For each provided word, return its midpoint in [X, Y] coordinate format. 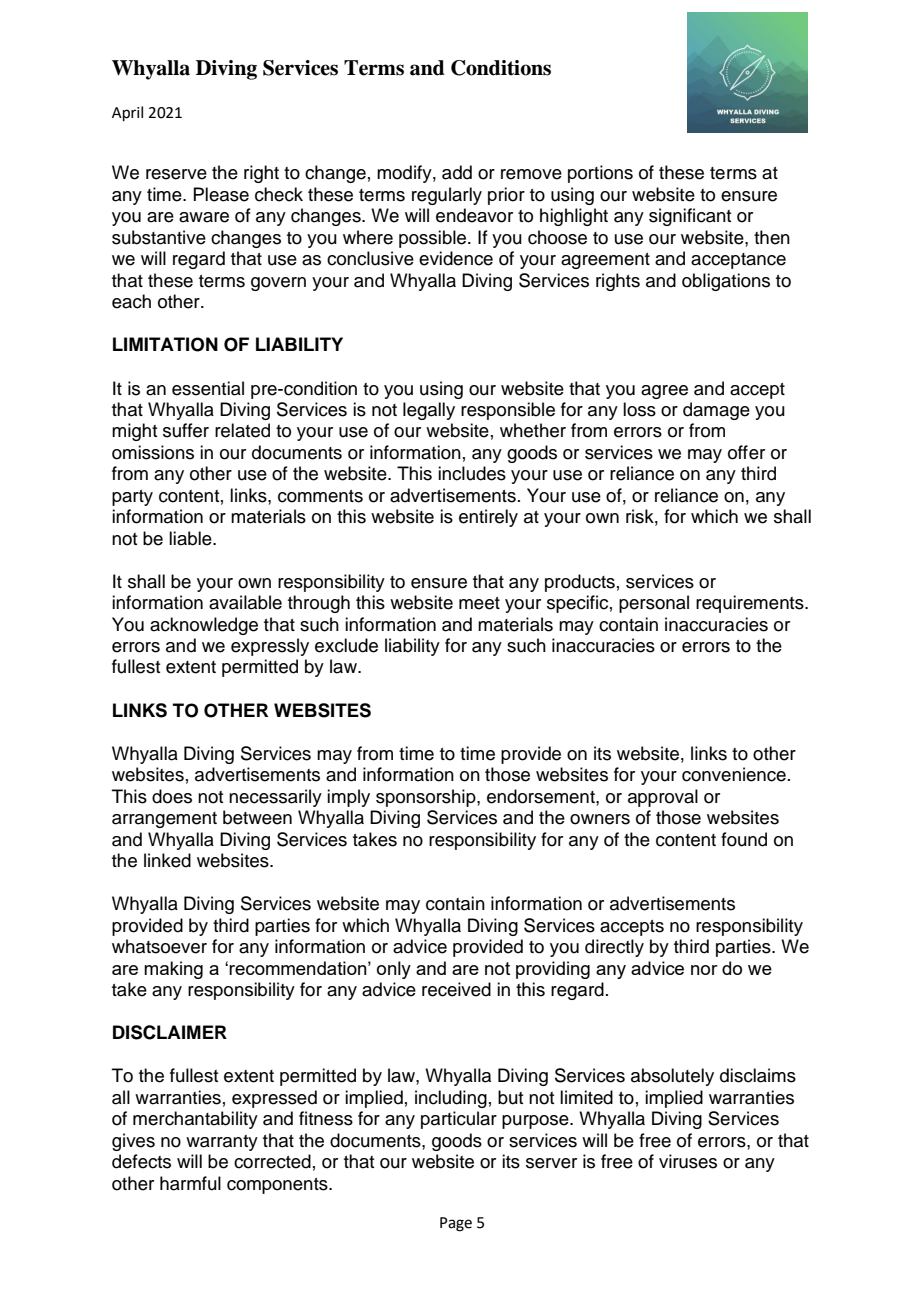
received [456, 989]
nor [704, 970]
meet [479, 603]
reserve [176, 174]
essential [208, 388]
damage [716, 411]
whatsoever [159, 946]
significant [690, 217]
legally [429, 411]
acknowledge [204, 626]
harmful [190, 1183]
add [457, 172]
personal [654, 604]
